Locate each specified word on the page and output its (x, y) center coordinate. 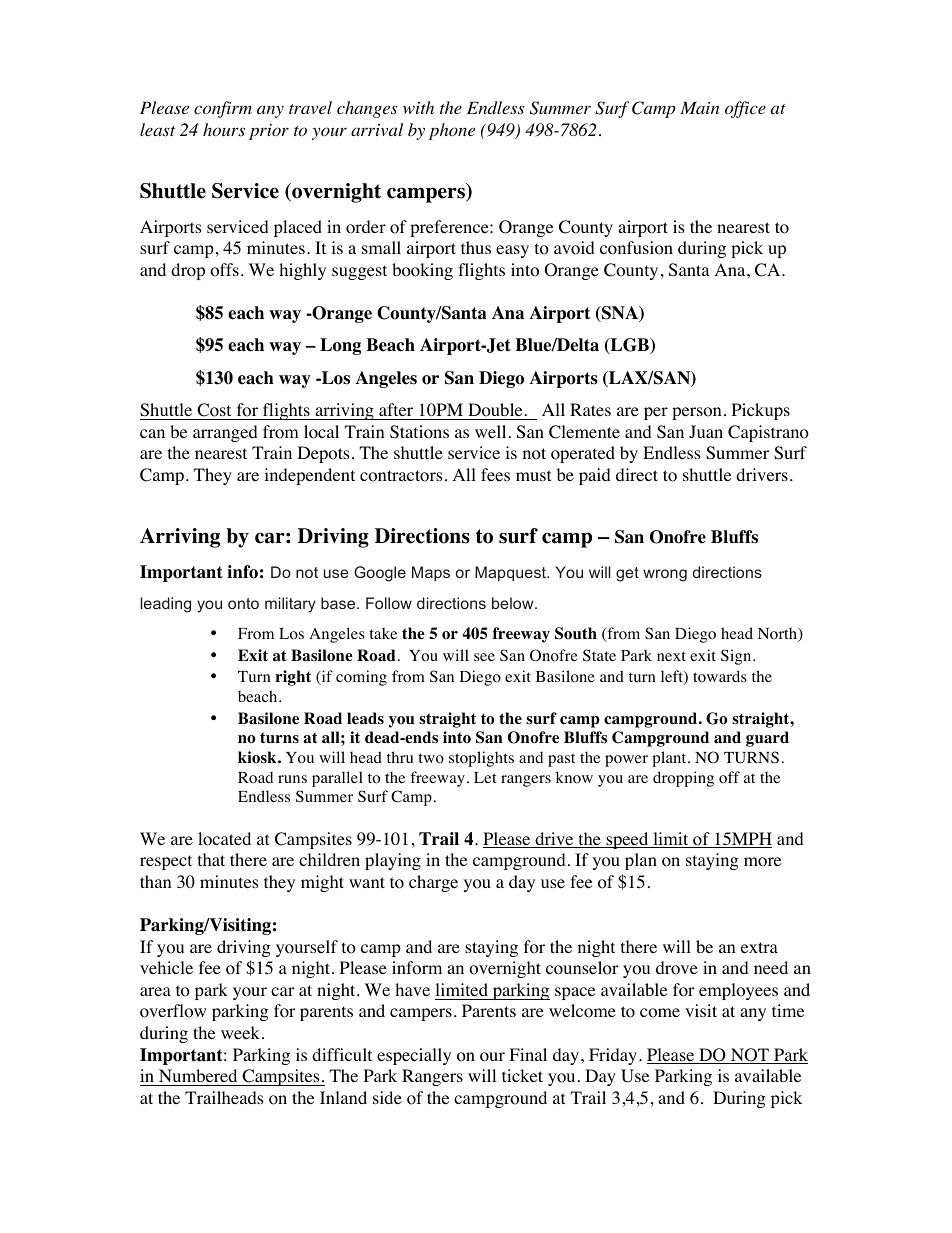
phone (452, 131)
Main (699, 108)
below (514, 603)
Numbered (198, 1075)
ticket (522, 1075)
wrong (665, 575)
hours (224, 130)
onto (243, 603)
